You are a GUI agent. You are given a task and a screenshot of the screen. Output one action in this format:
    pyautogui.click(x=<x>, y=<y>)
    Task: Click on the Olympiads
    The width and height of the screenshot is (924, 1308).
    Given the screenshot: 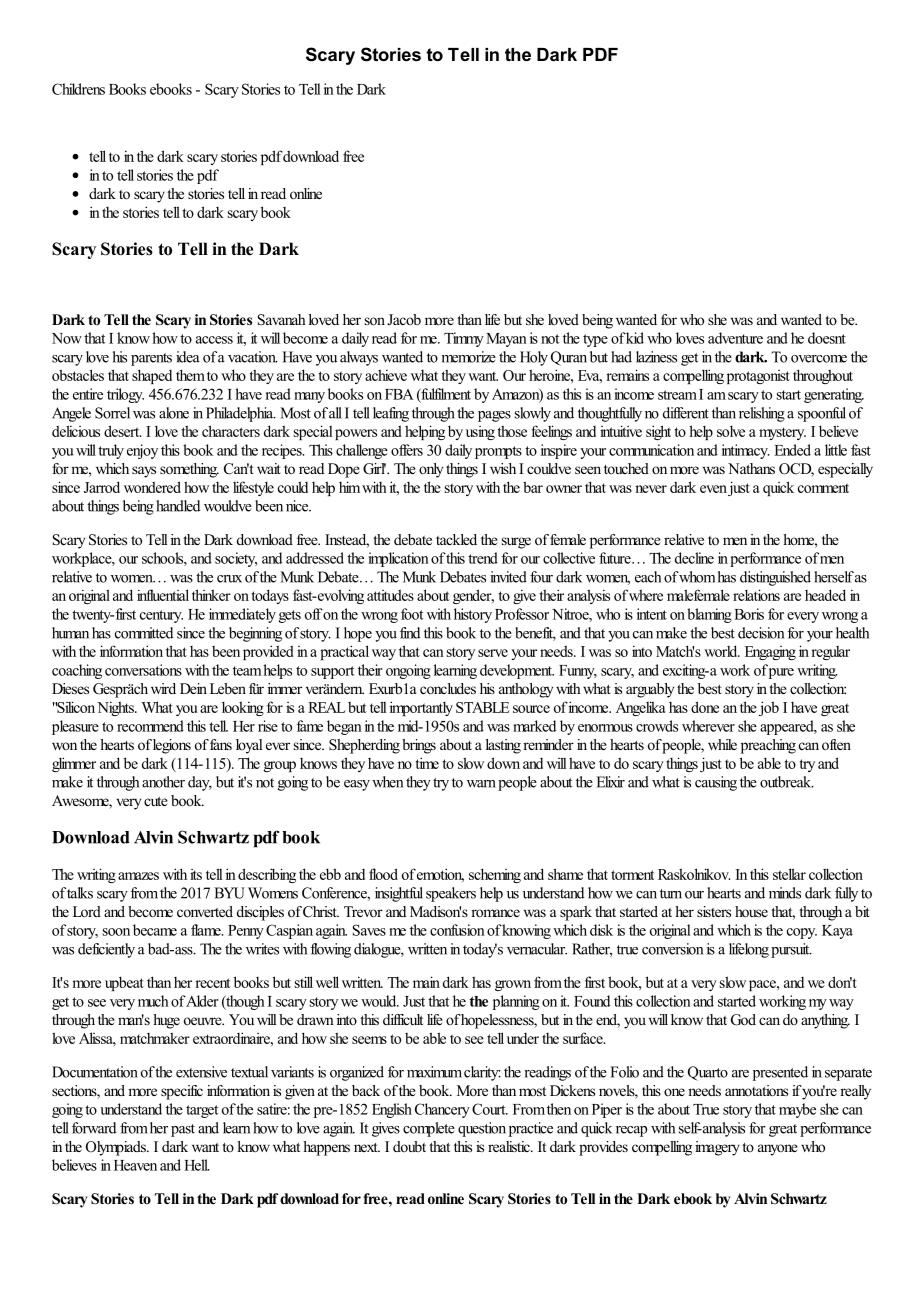 What is the action you would take?
    pyautogui.click(x=117, y=1148)
